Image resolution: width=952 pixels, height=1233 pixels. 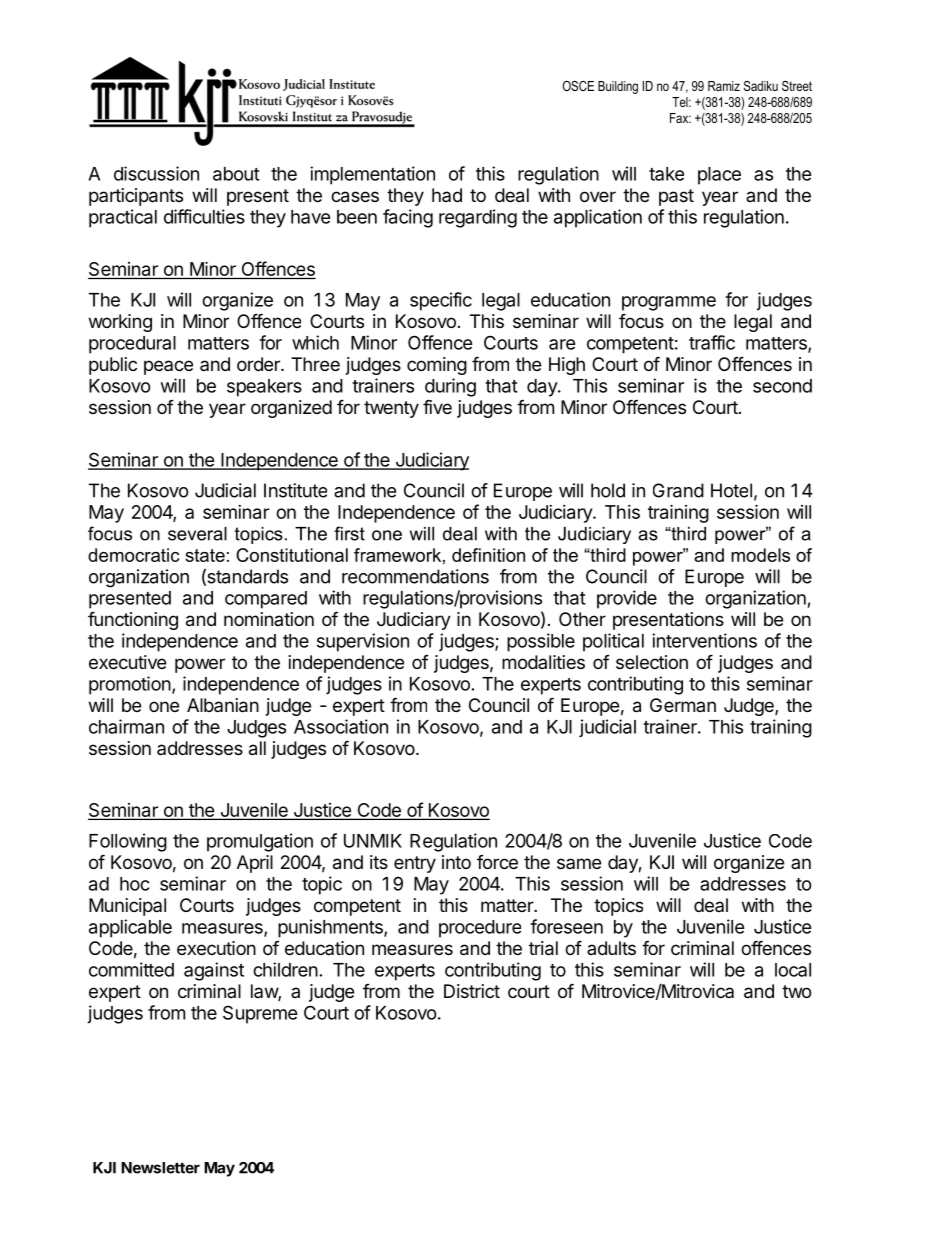 I want to click on adults, so click(x=611, y=948).
